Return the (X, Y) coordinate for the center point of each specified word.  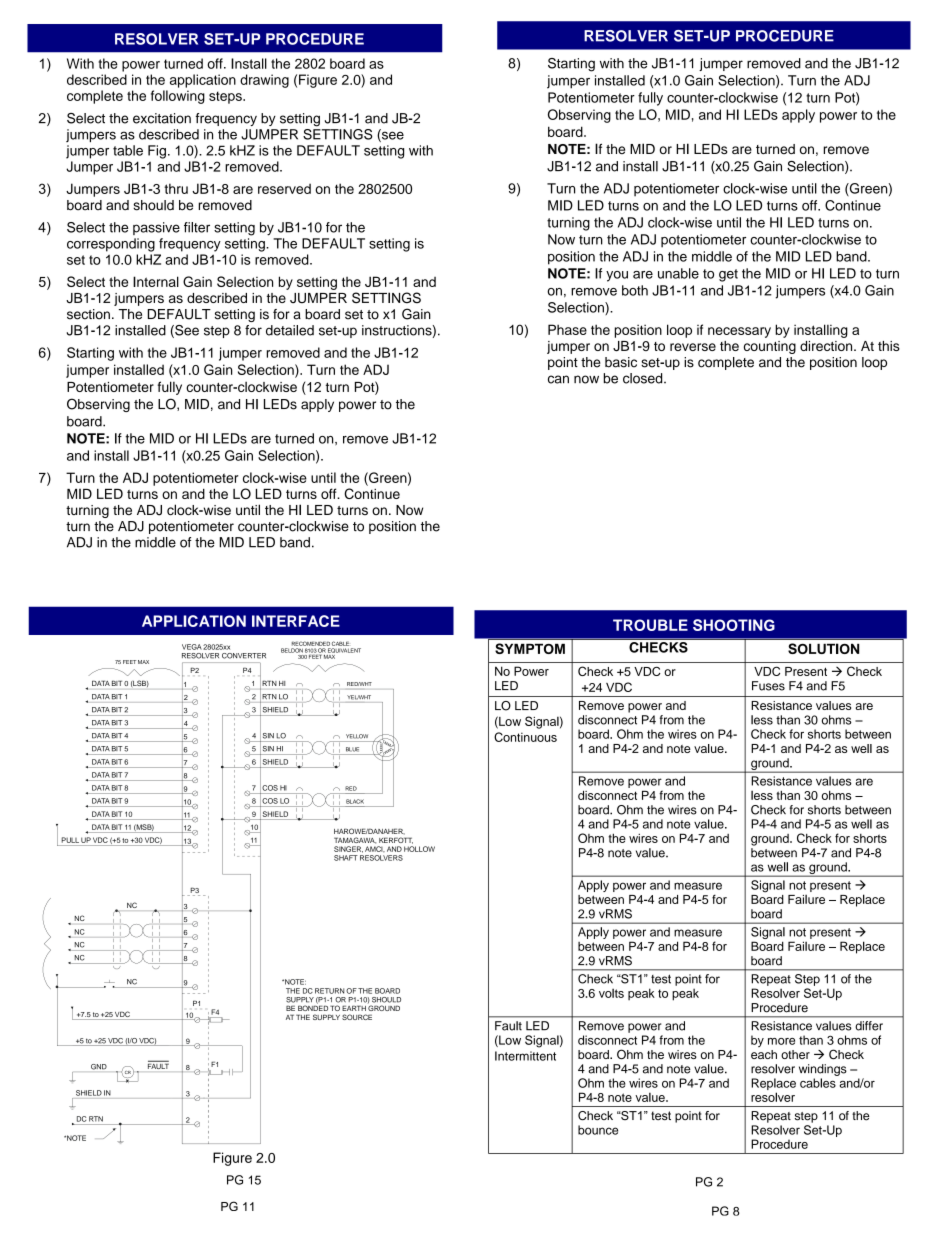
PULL (70, 840)
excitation (162, 118)
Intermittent (525, 1056)
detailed (290, 330)
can (558, 379)
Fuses (768, 686)
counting (770, 347)
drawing (264, 81)
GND (99, 1067)
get (728, 275)
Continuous (525, 737)
